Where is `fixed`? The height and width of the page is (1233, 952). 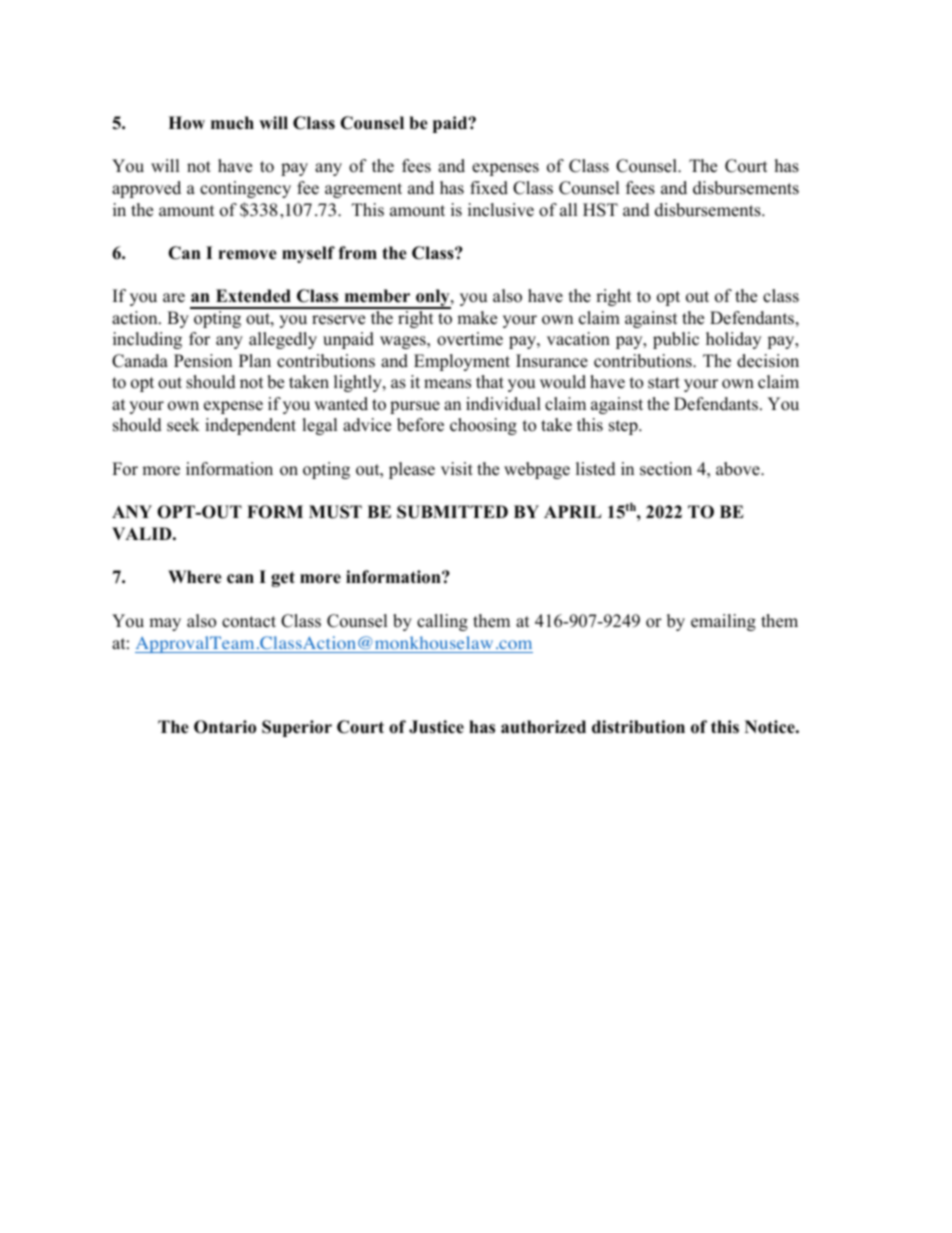
fixed is located at coordinates (489, 188).
